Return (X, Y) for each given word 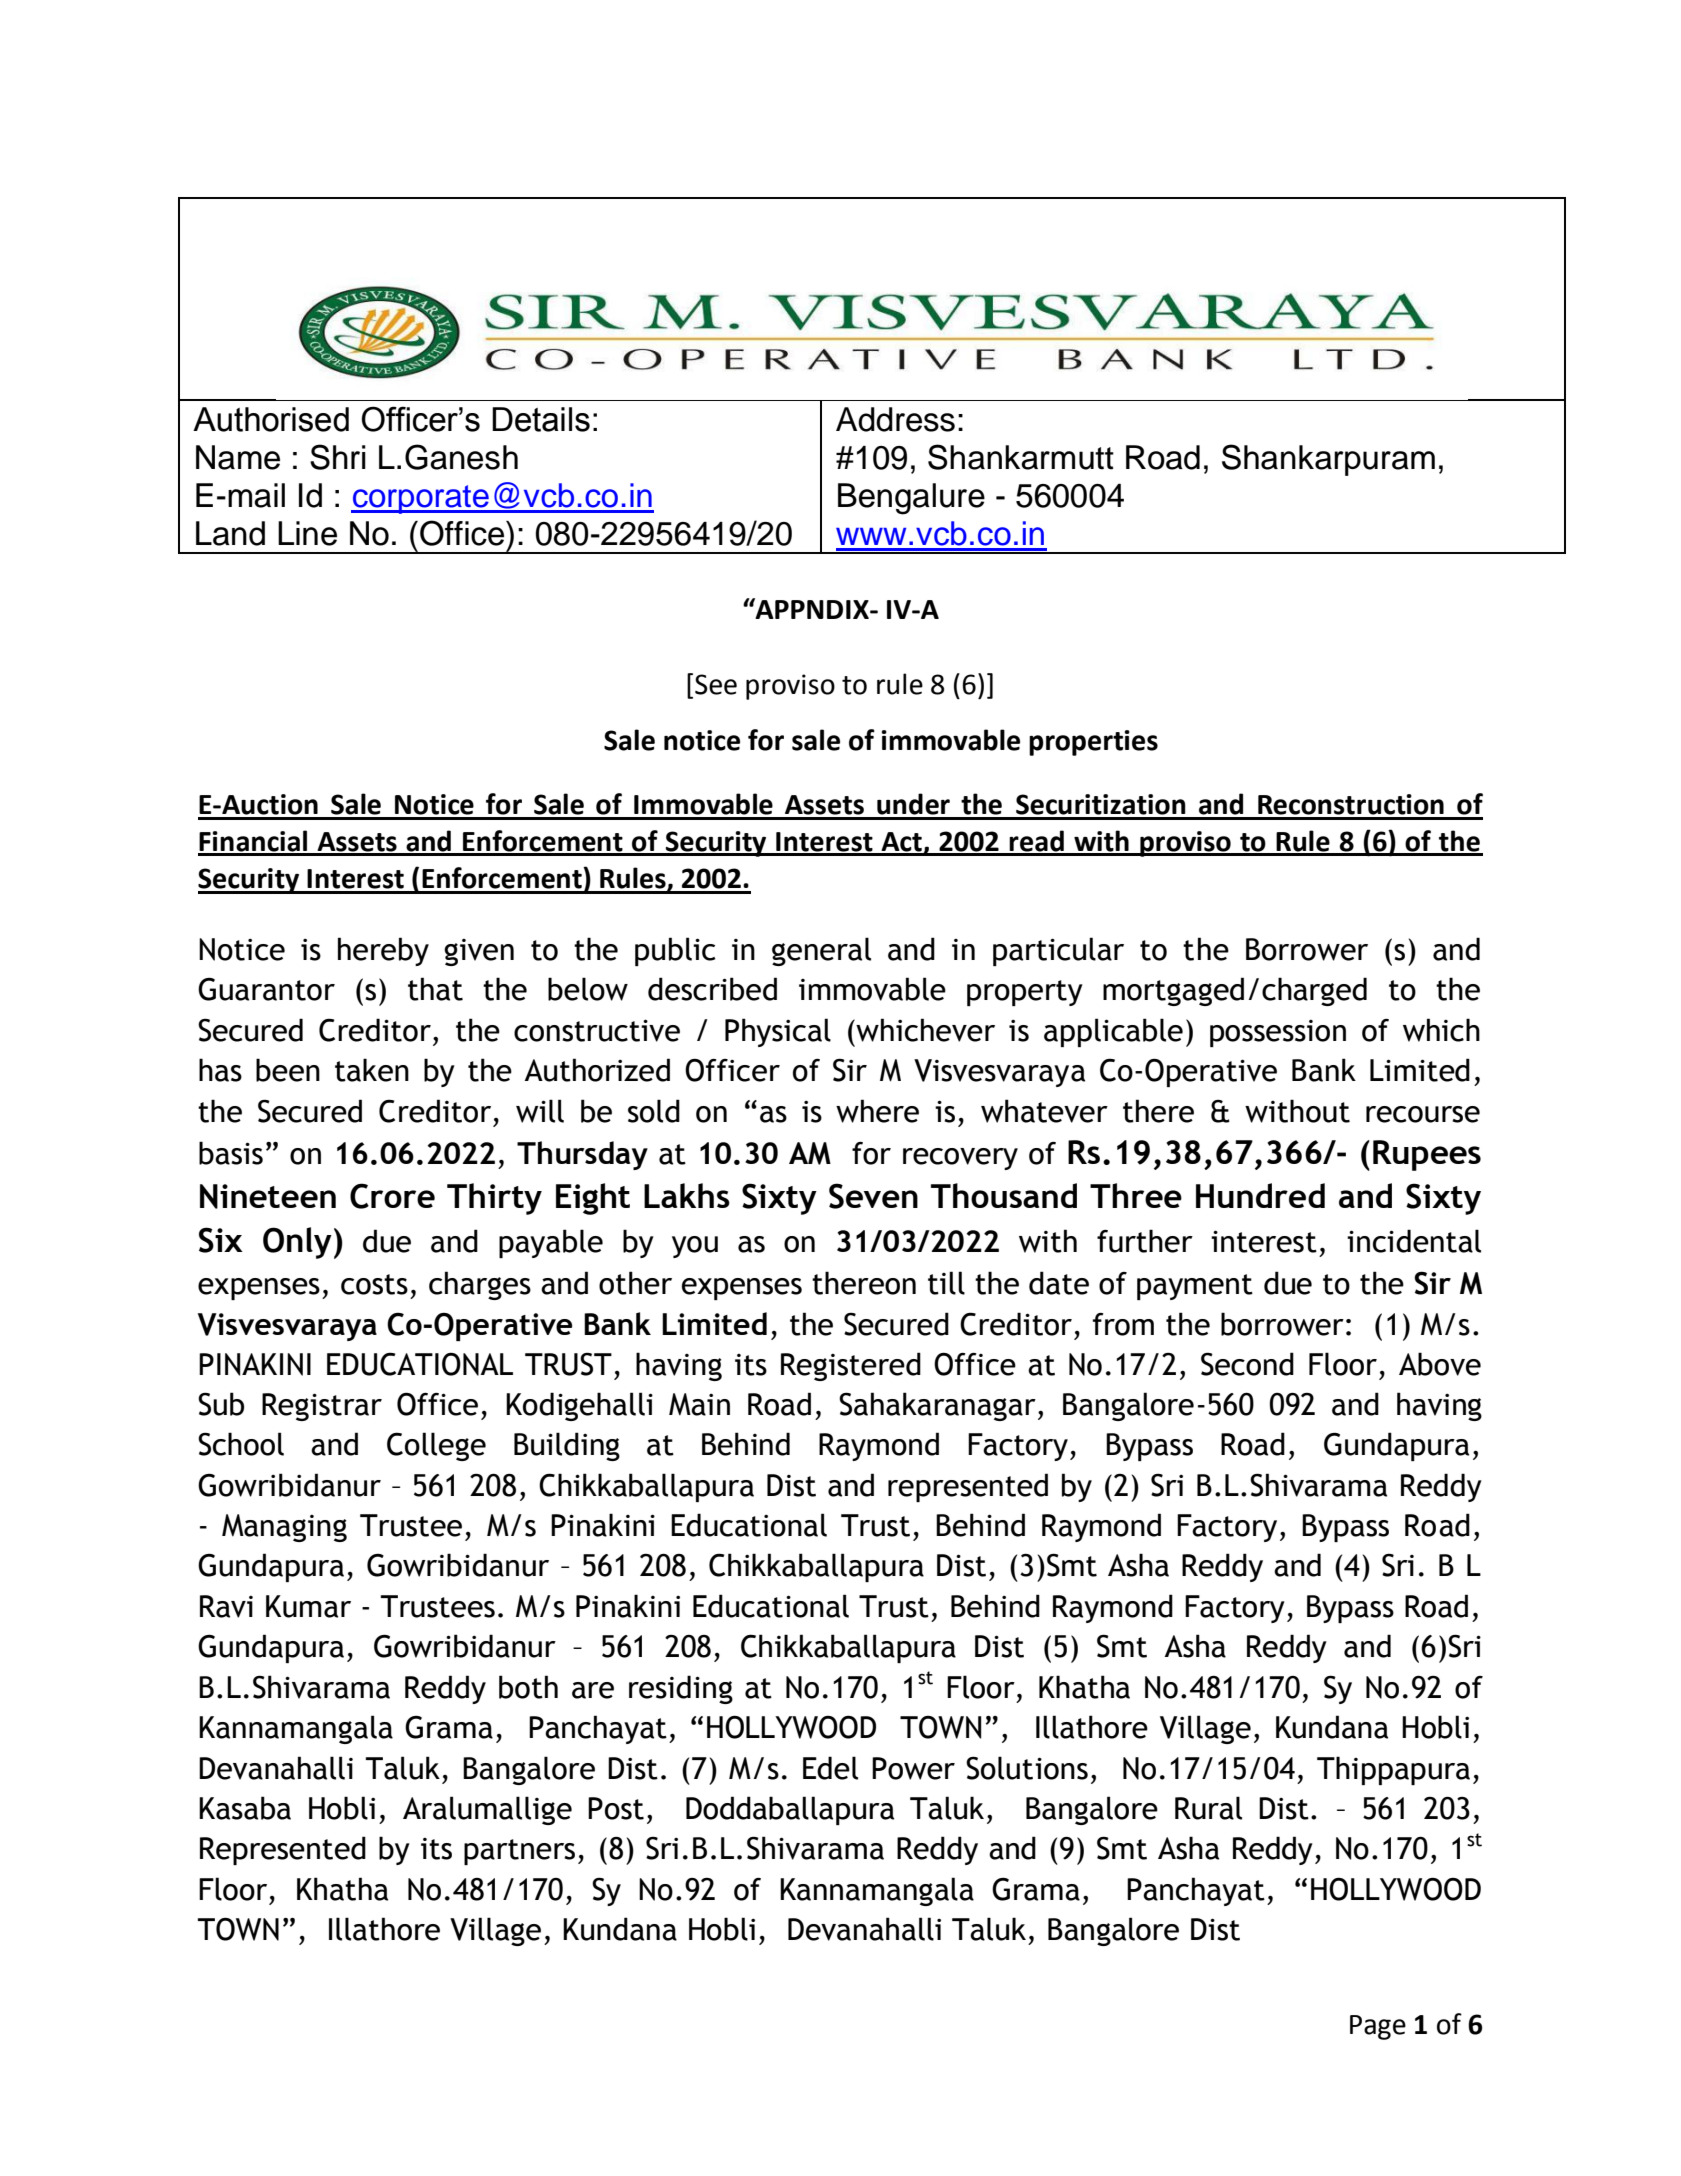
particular (1058, 951)
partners (519, 1852)
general (821, 951)
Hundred (1260, 1195)
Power (913, 1768)
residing (681, 1689)
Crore (392, 1196)
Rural (1208, 1808)
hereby (383, 951)
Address (895, 419)
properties (1093, 743)
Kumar (308, 1606)
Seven (873, 1196)
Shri (338, 457)
